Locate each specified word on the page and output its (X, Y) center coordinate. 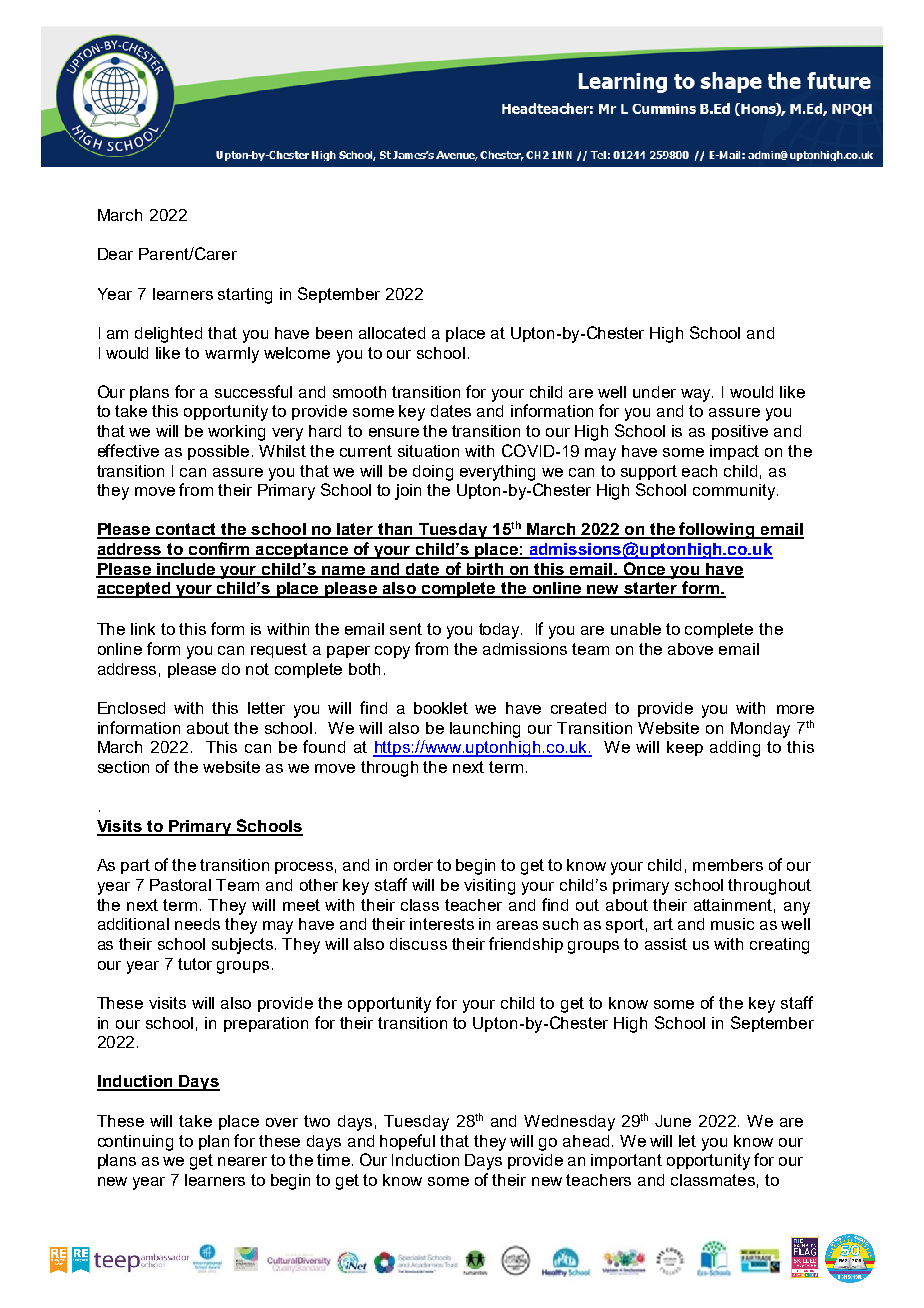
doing (433, 473)
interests (442, 924)
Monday (760, 730)
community (735, 492)
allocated (392, 333)
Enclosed (131, 708)
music (732, 924)
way (697, 395)
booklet (441, 708)
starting (245, 296)
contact (186, 530)
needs (197, 924)
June (673, 1121)
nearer (242, 1161)
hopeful (407, 1142)
